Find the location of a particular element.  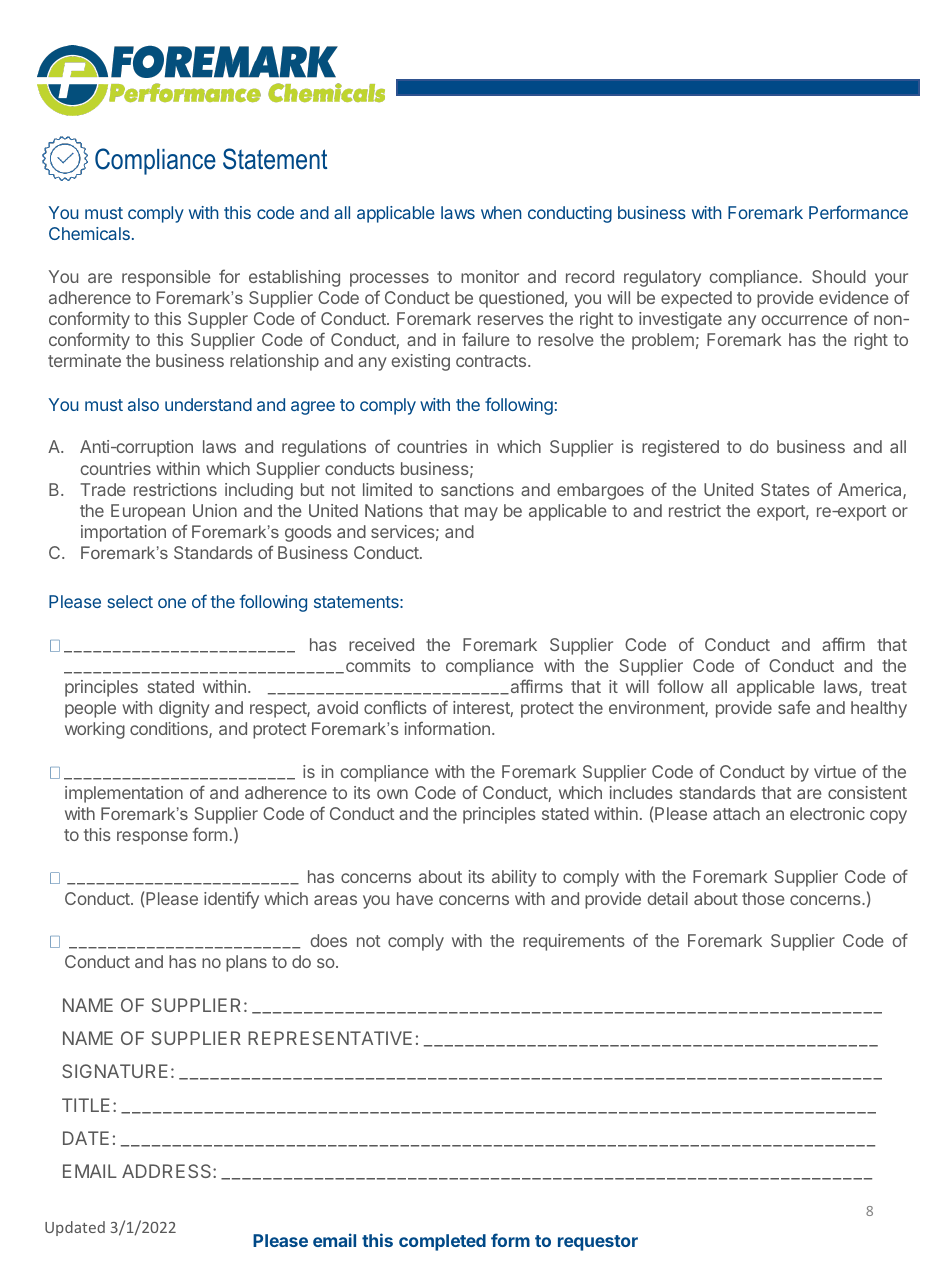

when is located at coordinates (501, 212).
